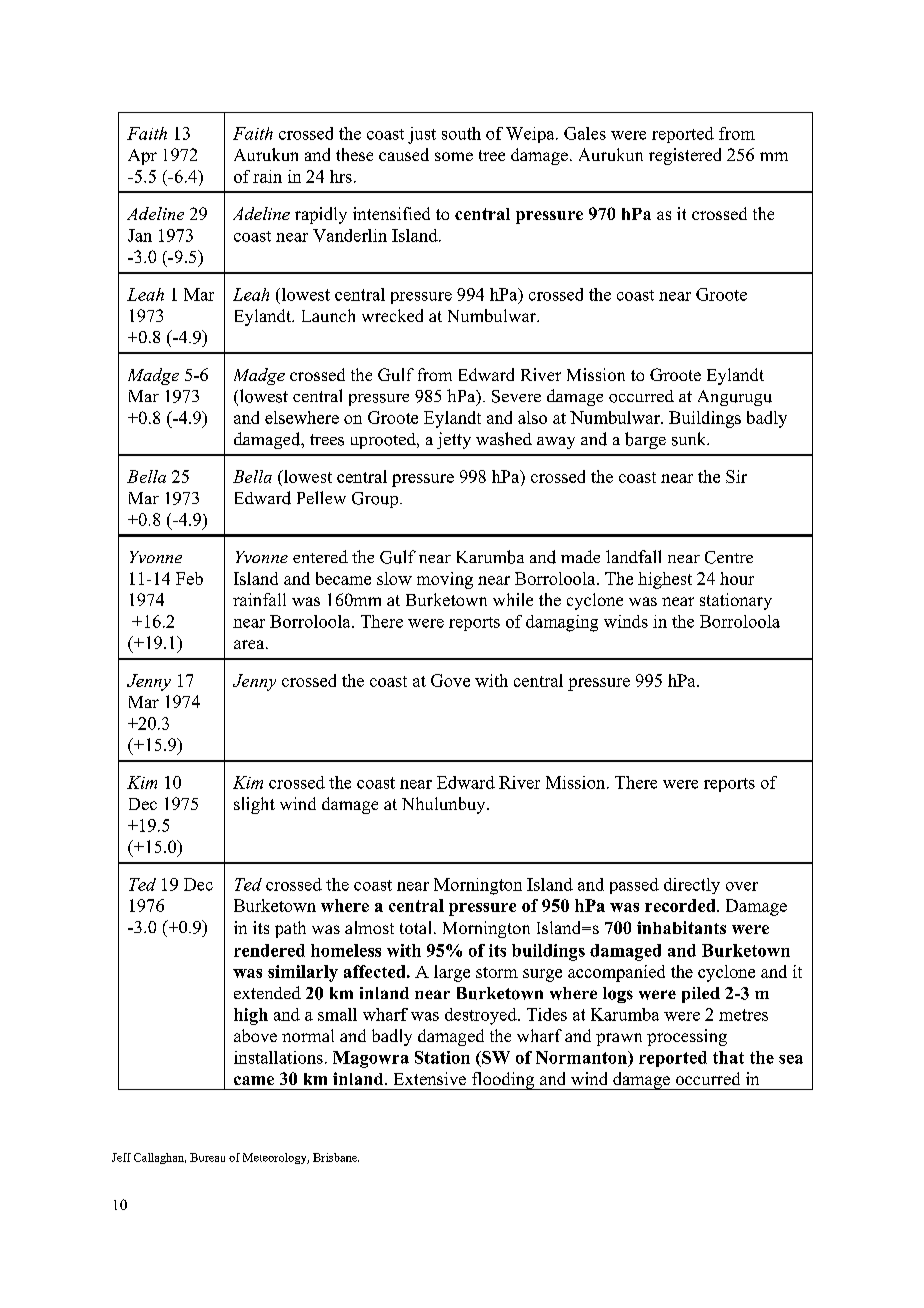  I want to click on registered, so click(685, 156).
